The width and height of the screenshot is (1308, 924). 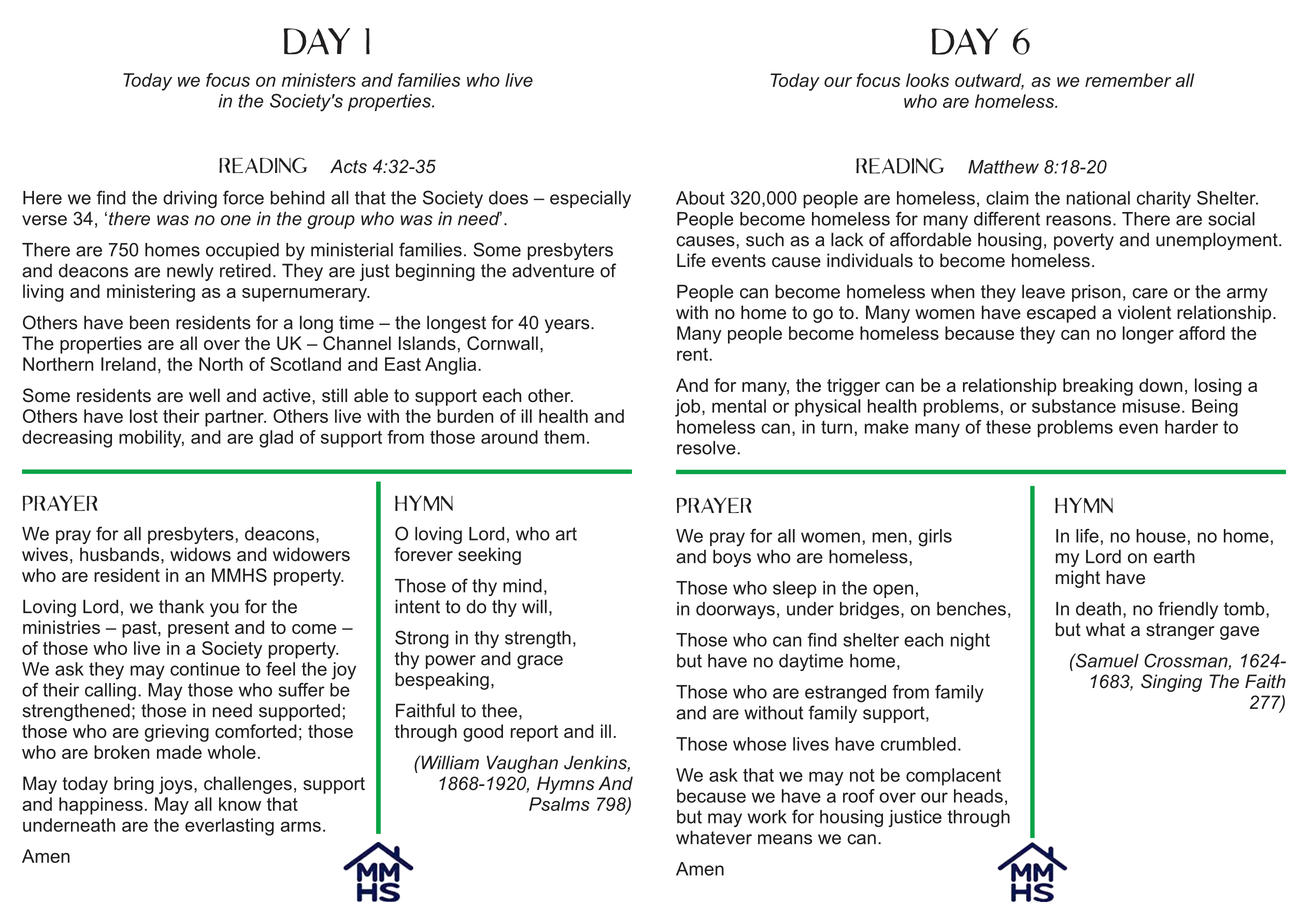 What do you see at coordinates (1128, 80) in the screenshot?
I see `remember` at bounding box center [1128, 80].
